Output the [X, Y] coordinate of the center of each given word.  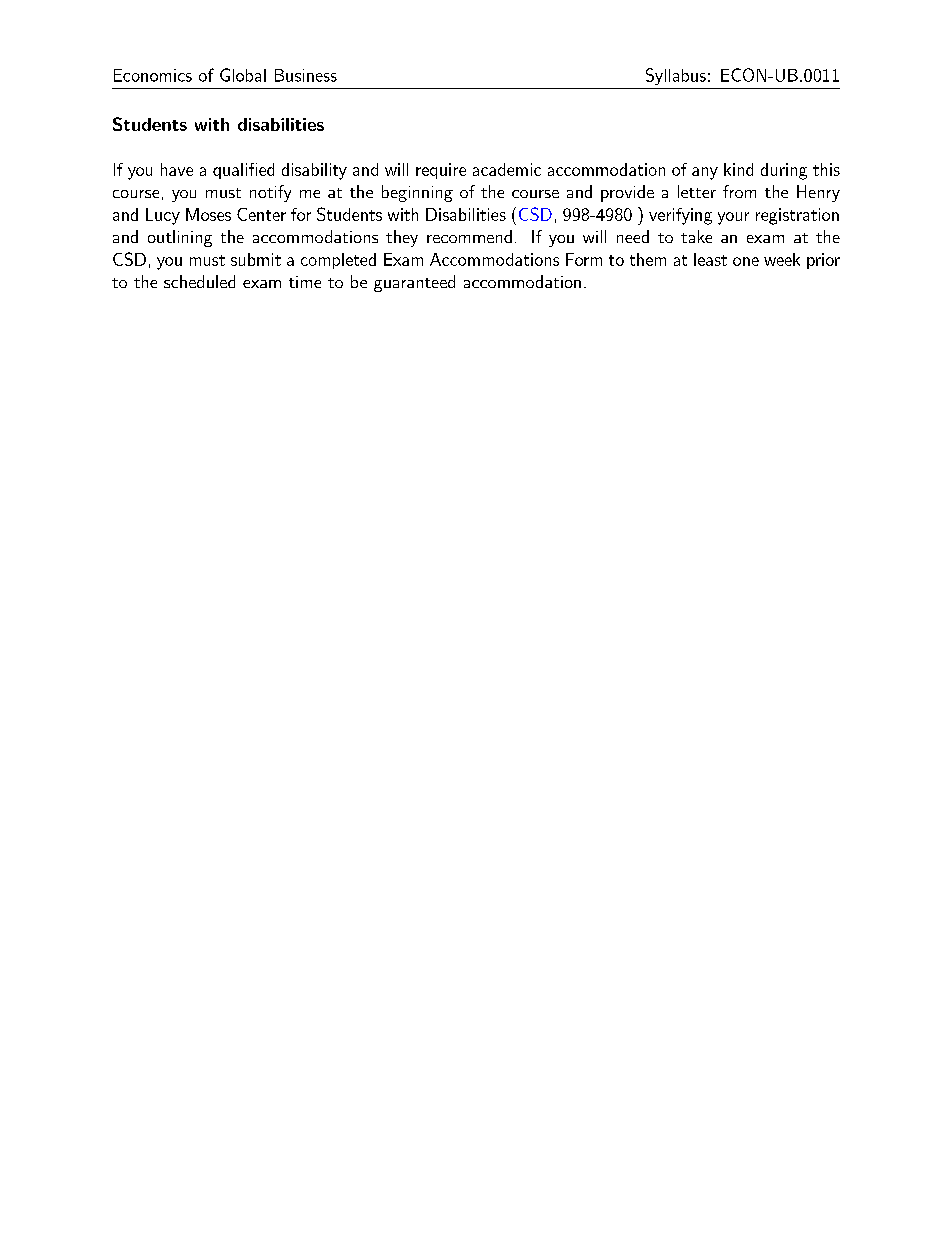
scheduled [199, 281]
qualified [243, 171]
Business [306, 75]
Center [261, 214]
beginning [417, 193]
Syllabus [676, 76]
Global [243, 75]
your [733, 218]
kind [738, 169]
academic [507, 169]
